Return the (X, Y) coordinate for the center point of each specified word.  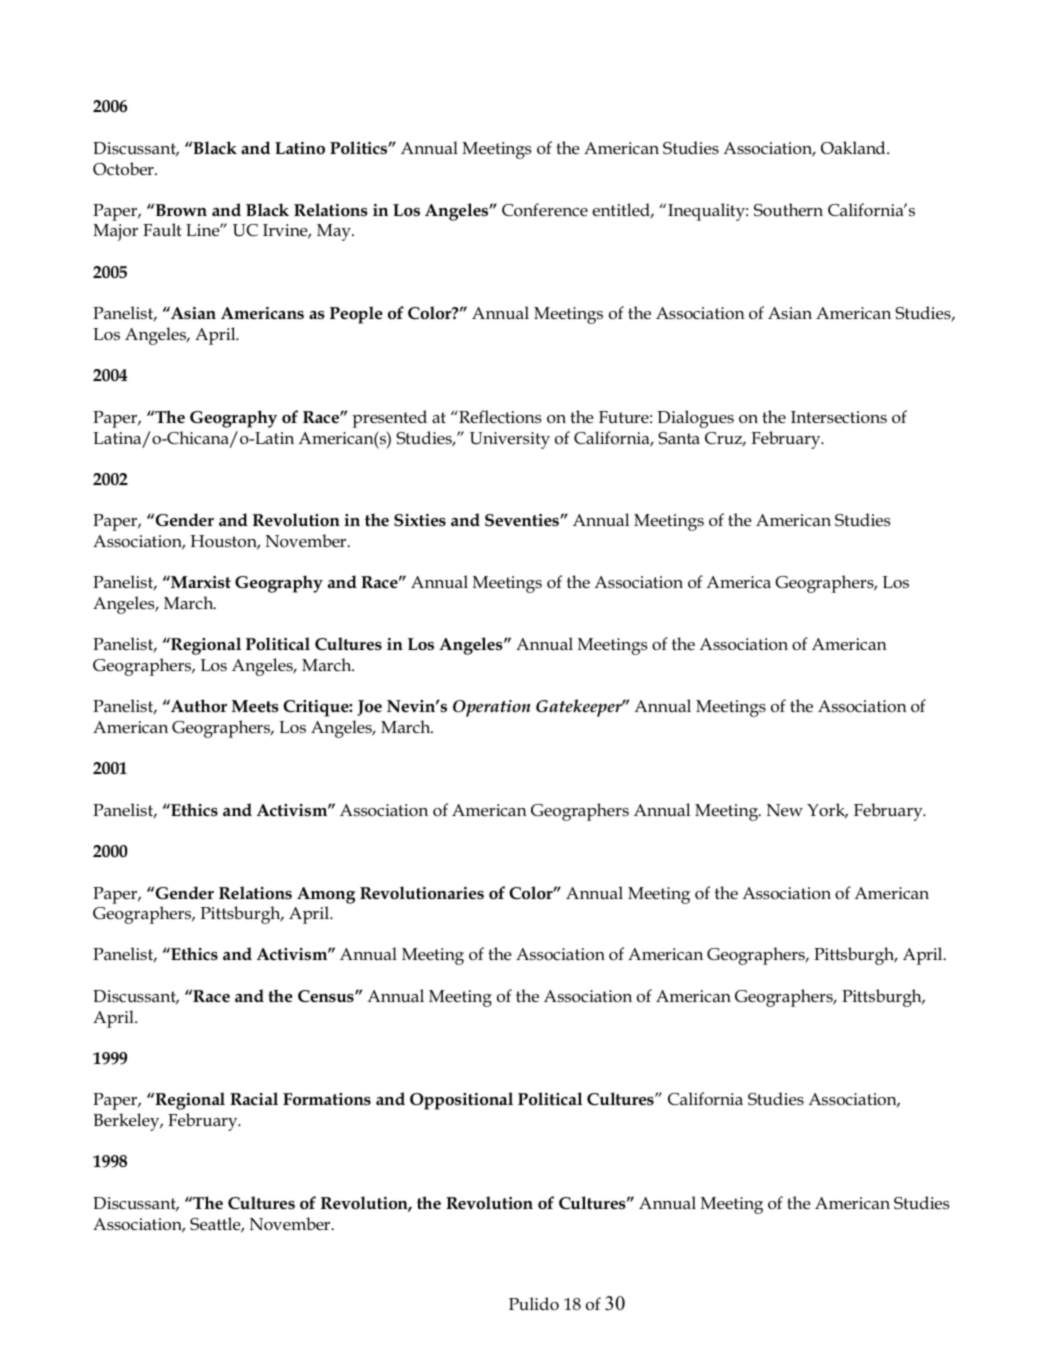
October (124, 169)
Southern (788, 210)
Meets (255, 706)
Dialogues (695, 419)
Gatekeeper (580, 708)
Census (327, 996)
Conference (545, 209)
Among (326, 895)
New (785, 810)
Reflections (499, 417)
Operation (492, 708)
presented (389, 419)
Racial (254, 1099)
